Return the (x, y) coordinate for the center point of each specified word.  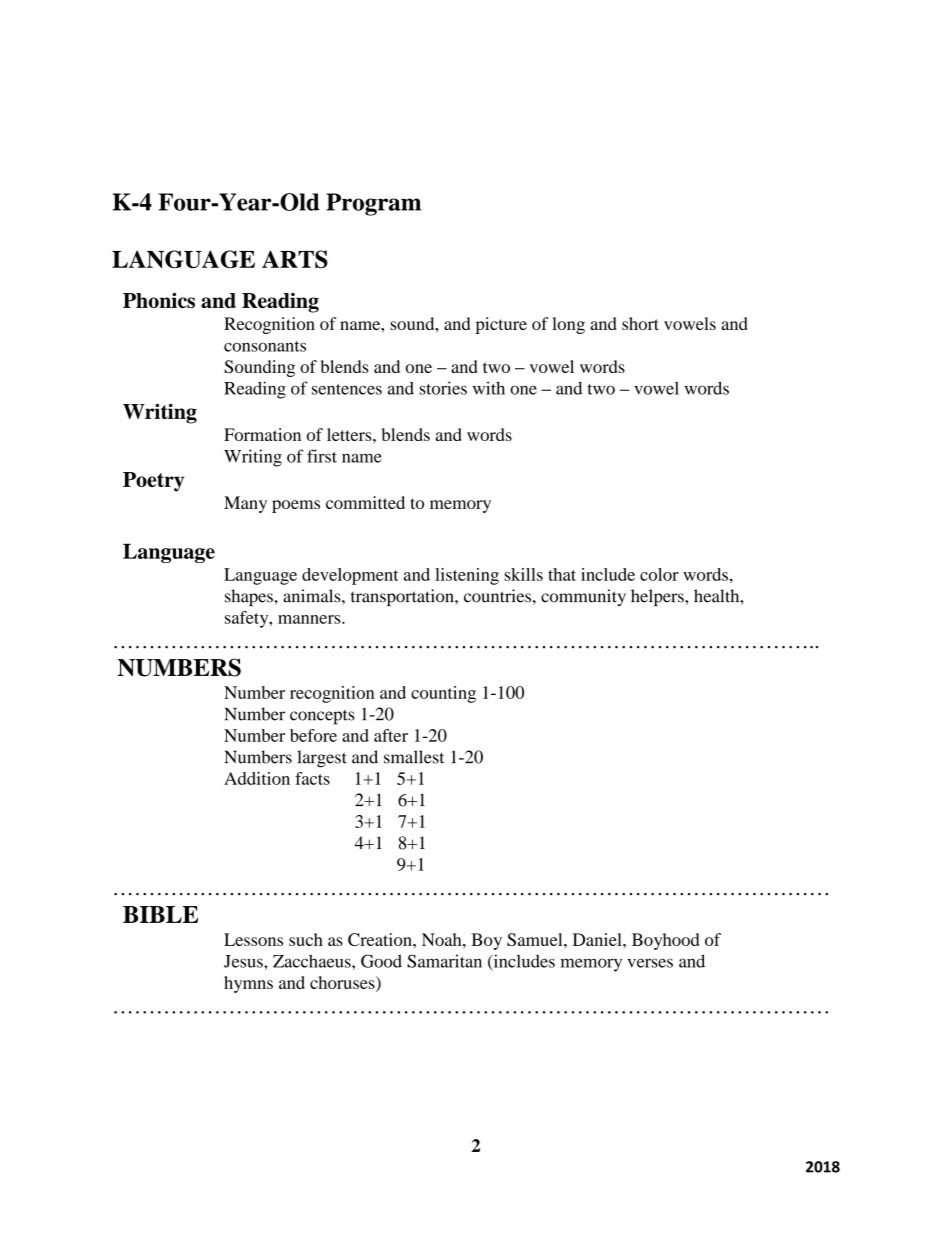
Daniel (598, 939)
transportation (403, 597)
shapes (250, 597)
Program (373, 204)
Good (381, 961)
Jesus (244, 961)
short (640, 323)
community (583, 597)
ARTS (295, 259)
